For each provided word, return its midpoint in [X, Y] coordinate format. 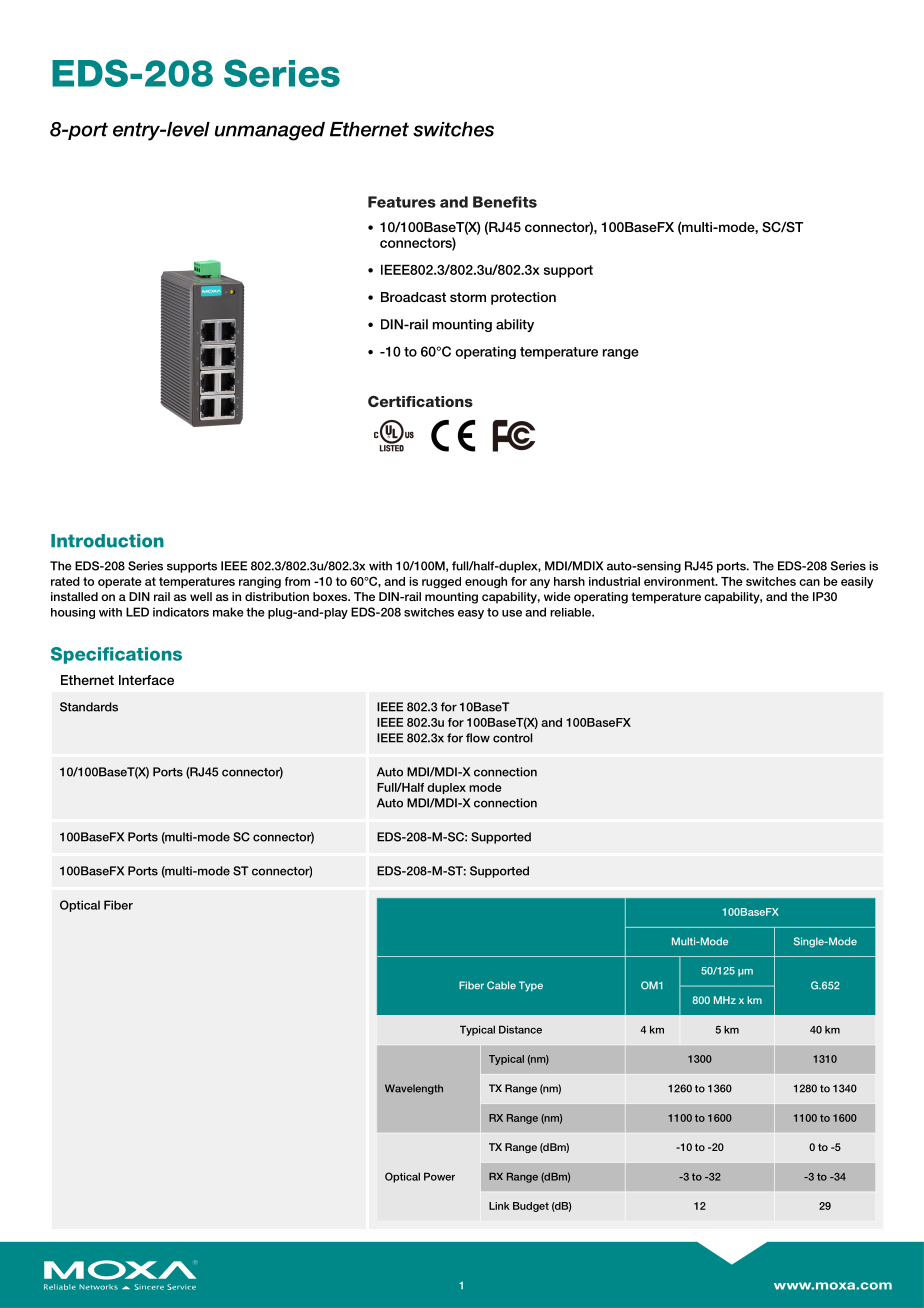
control [512, 738]
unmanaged [270, 131]
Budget [531, 1207]
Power [439, 1176]
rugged [441, 583]
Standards [89, 707]
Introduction [107, 541]
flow [478, 738]
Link [499, 1206]
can [809, 582]
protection [523, 298]
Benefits [505, 202]
